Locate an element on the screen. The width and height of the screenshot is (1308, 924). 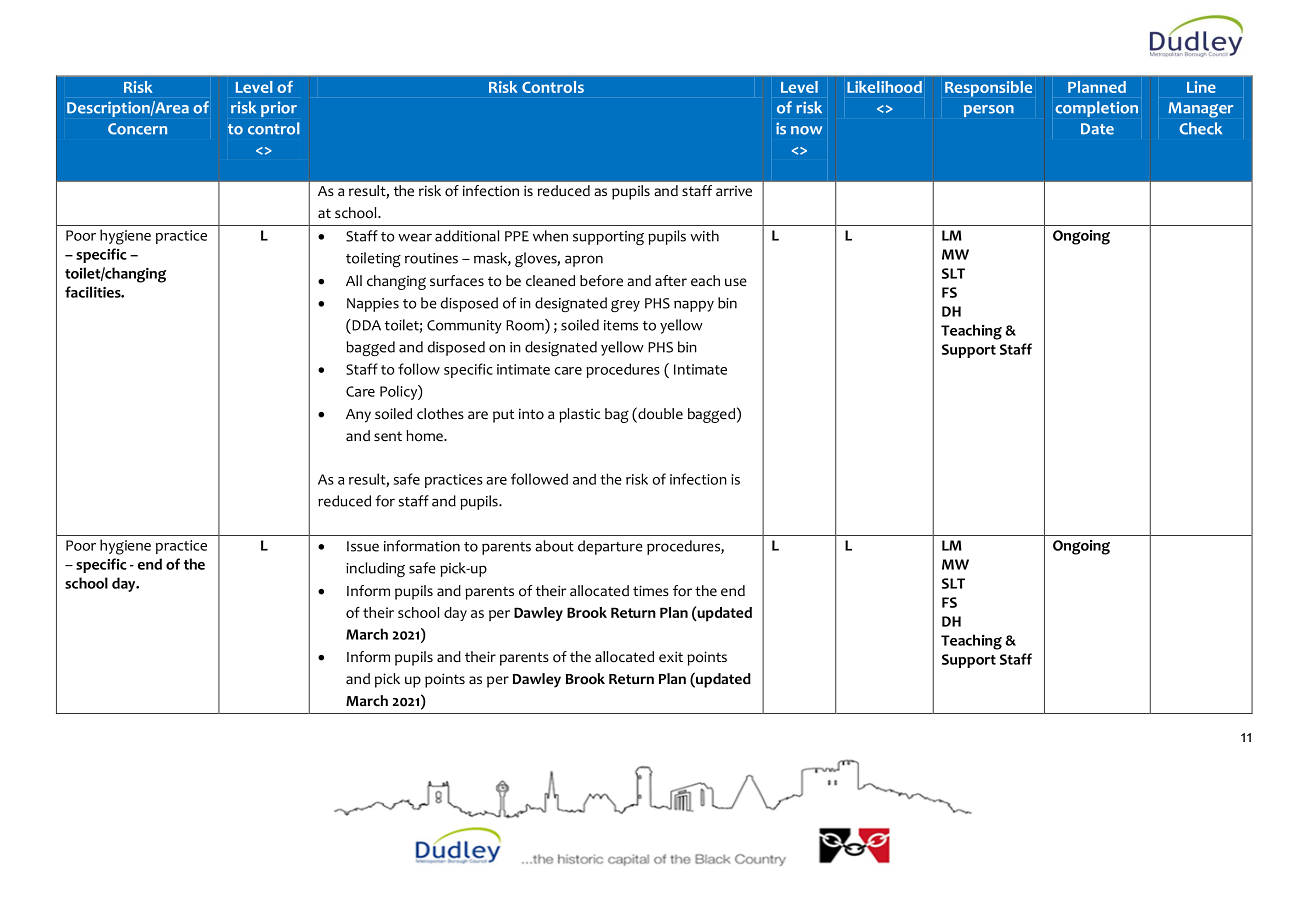
prior is located at coordinates (279, 109).
